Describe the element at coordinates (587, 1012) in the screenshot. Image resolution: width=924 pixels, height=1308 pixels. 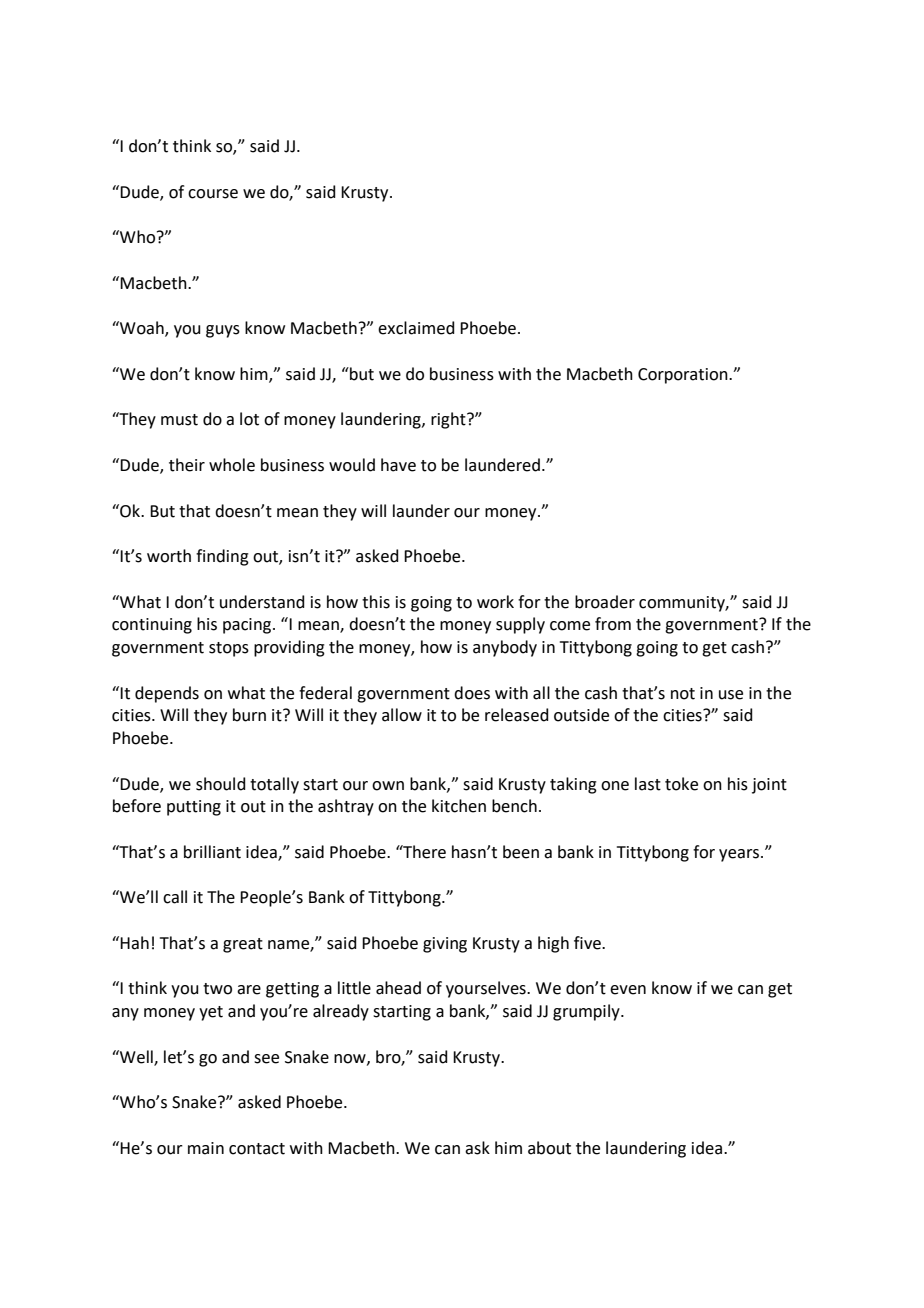
I see `grumpily` at that location.
